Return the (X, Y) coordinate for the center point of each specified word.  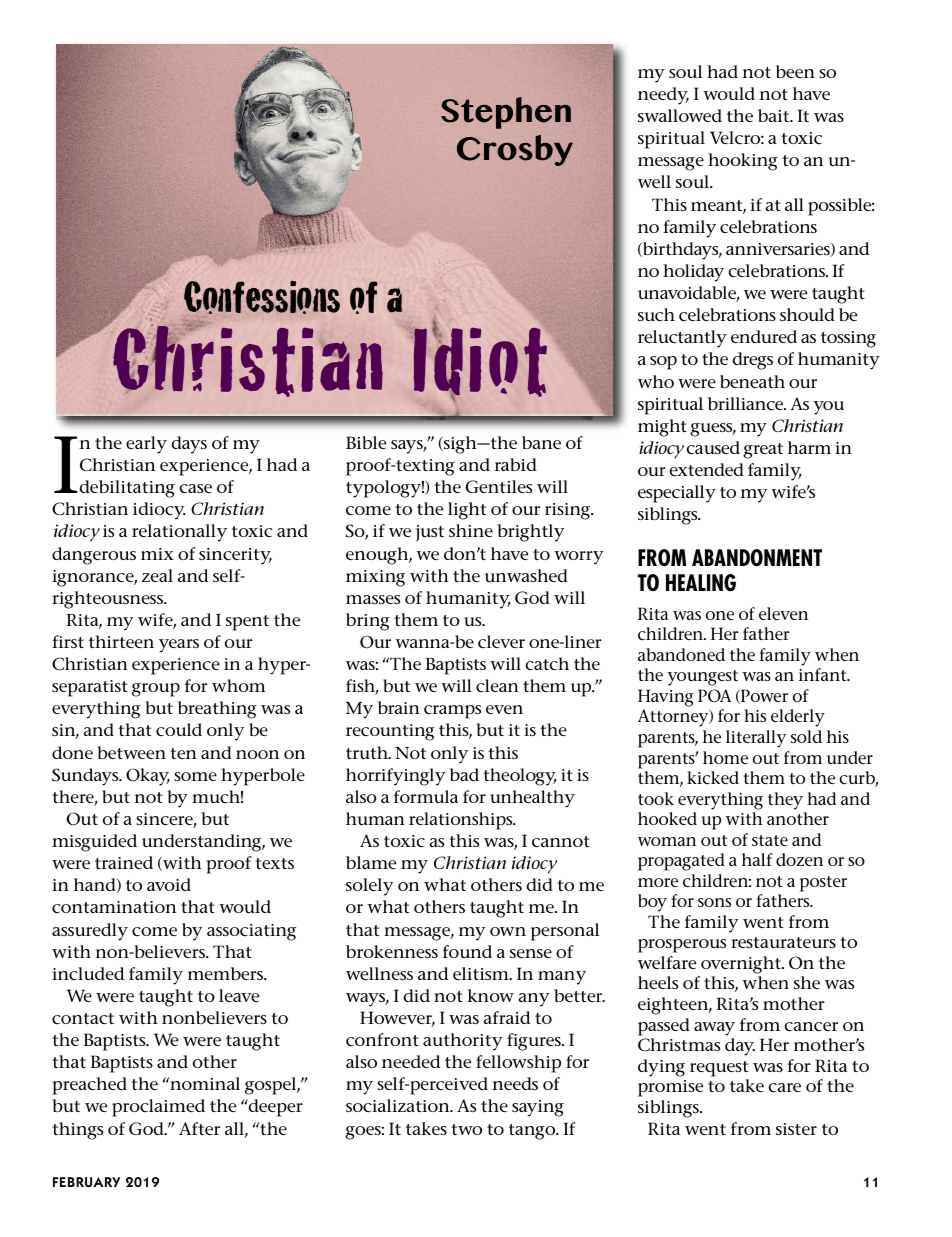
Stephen (506, 113)
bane (541, 442)
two (466, 1129)
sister (796, 1129)
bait (775, 115)
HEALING (701, 583)
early (146, 445)
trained (124, 863)
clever (501, 641)
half (757, 859)
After (199, 1128)
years (179, 646)
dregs (753, 361)
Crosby (515, 150)
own (508, 931)
